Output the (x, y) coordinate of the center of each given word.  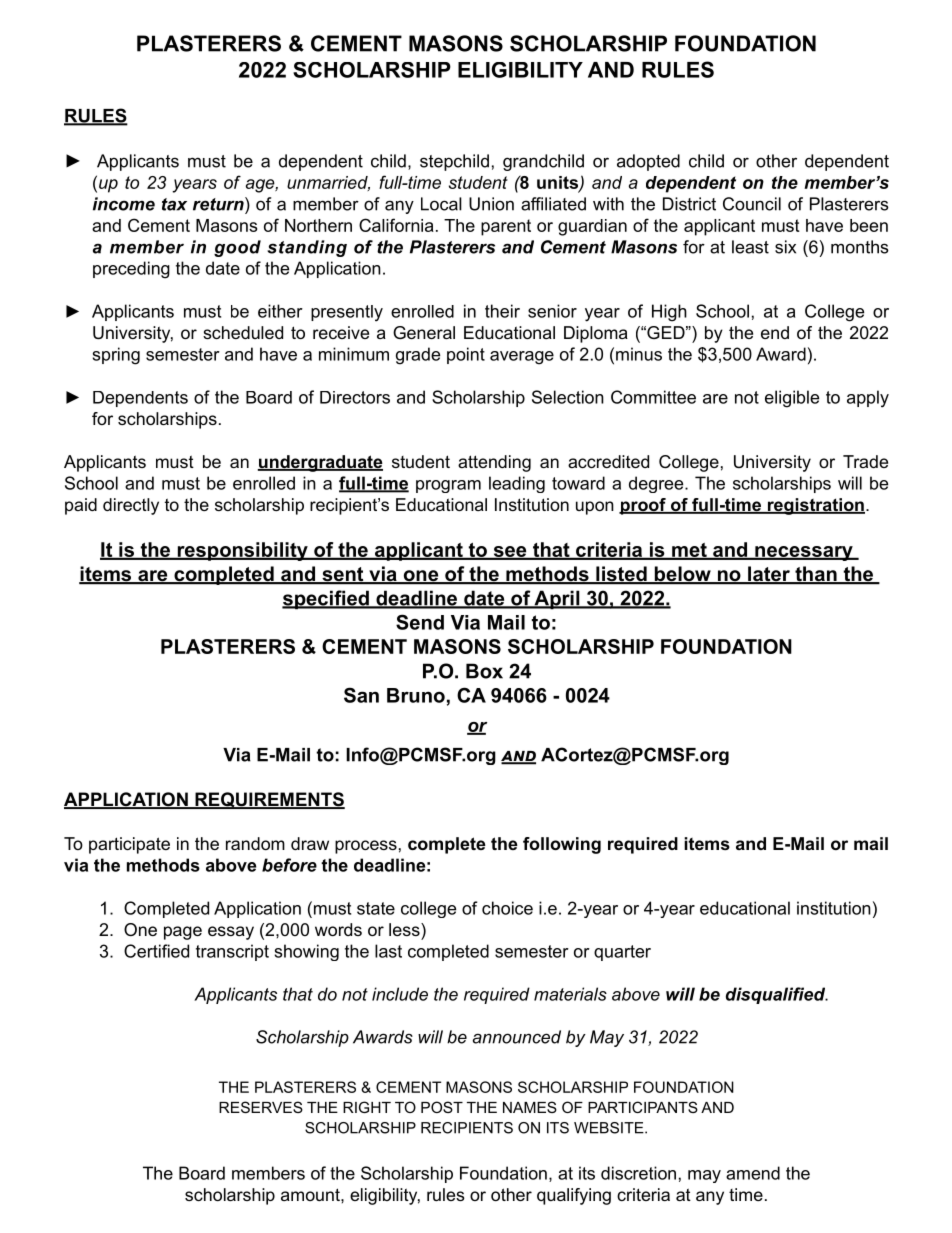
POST (442, 1107)
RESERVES (261, 1107)
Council (752, 204)
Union (491, 204)
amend (753, 1173)
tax (174, 204)
